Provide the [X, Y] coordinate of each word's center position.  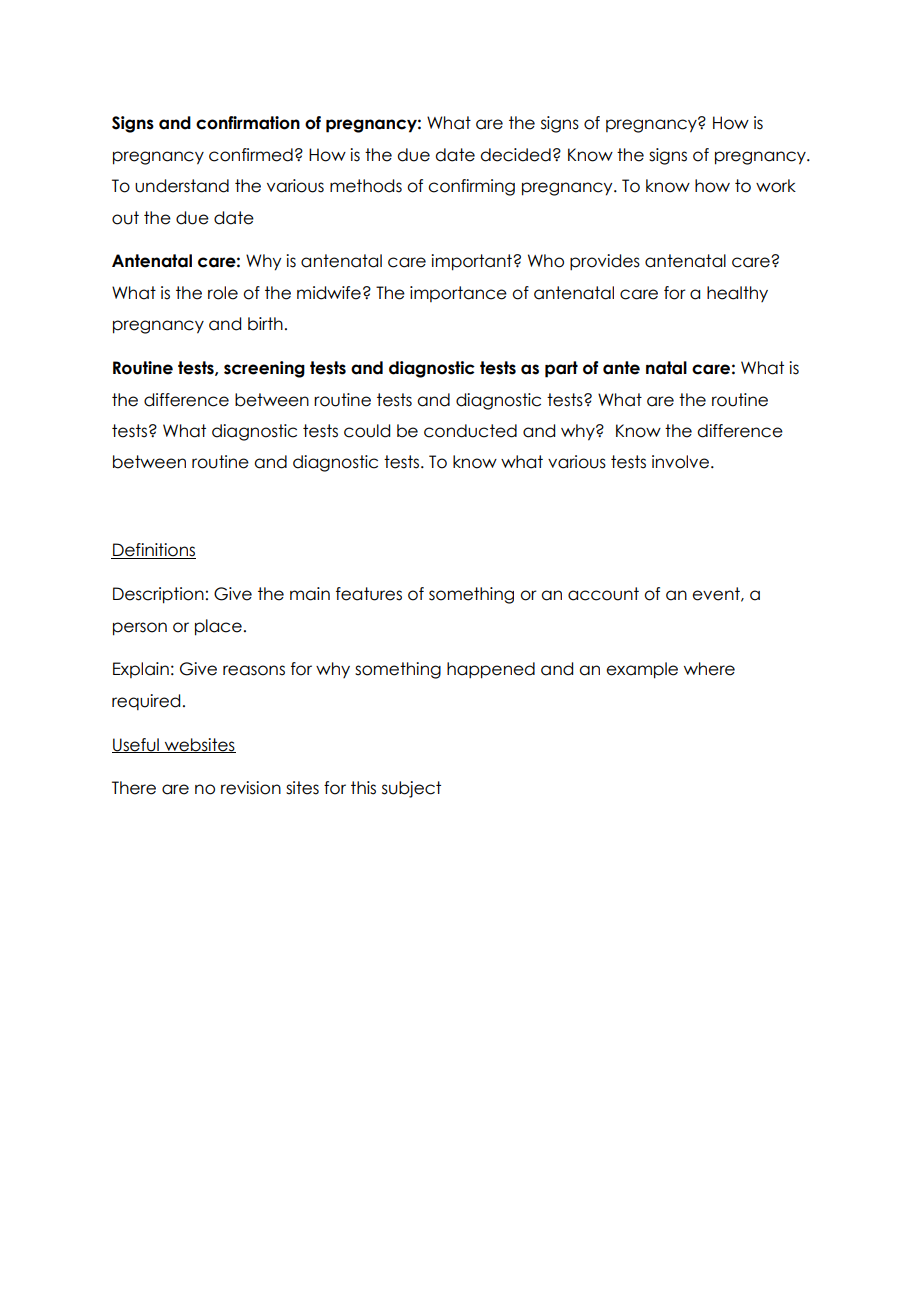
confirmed [251, 155]
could [367, 431]
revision [251, 788]
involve [682, 462]
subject [411, 789]
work [776, 186]
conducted [470, 431]
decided [515, 155]
